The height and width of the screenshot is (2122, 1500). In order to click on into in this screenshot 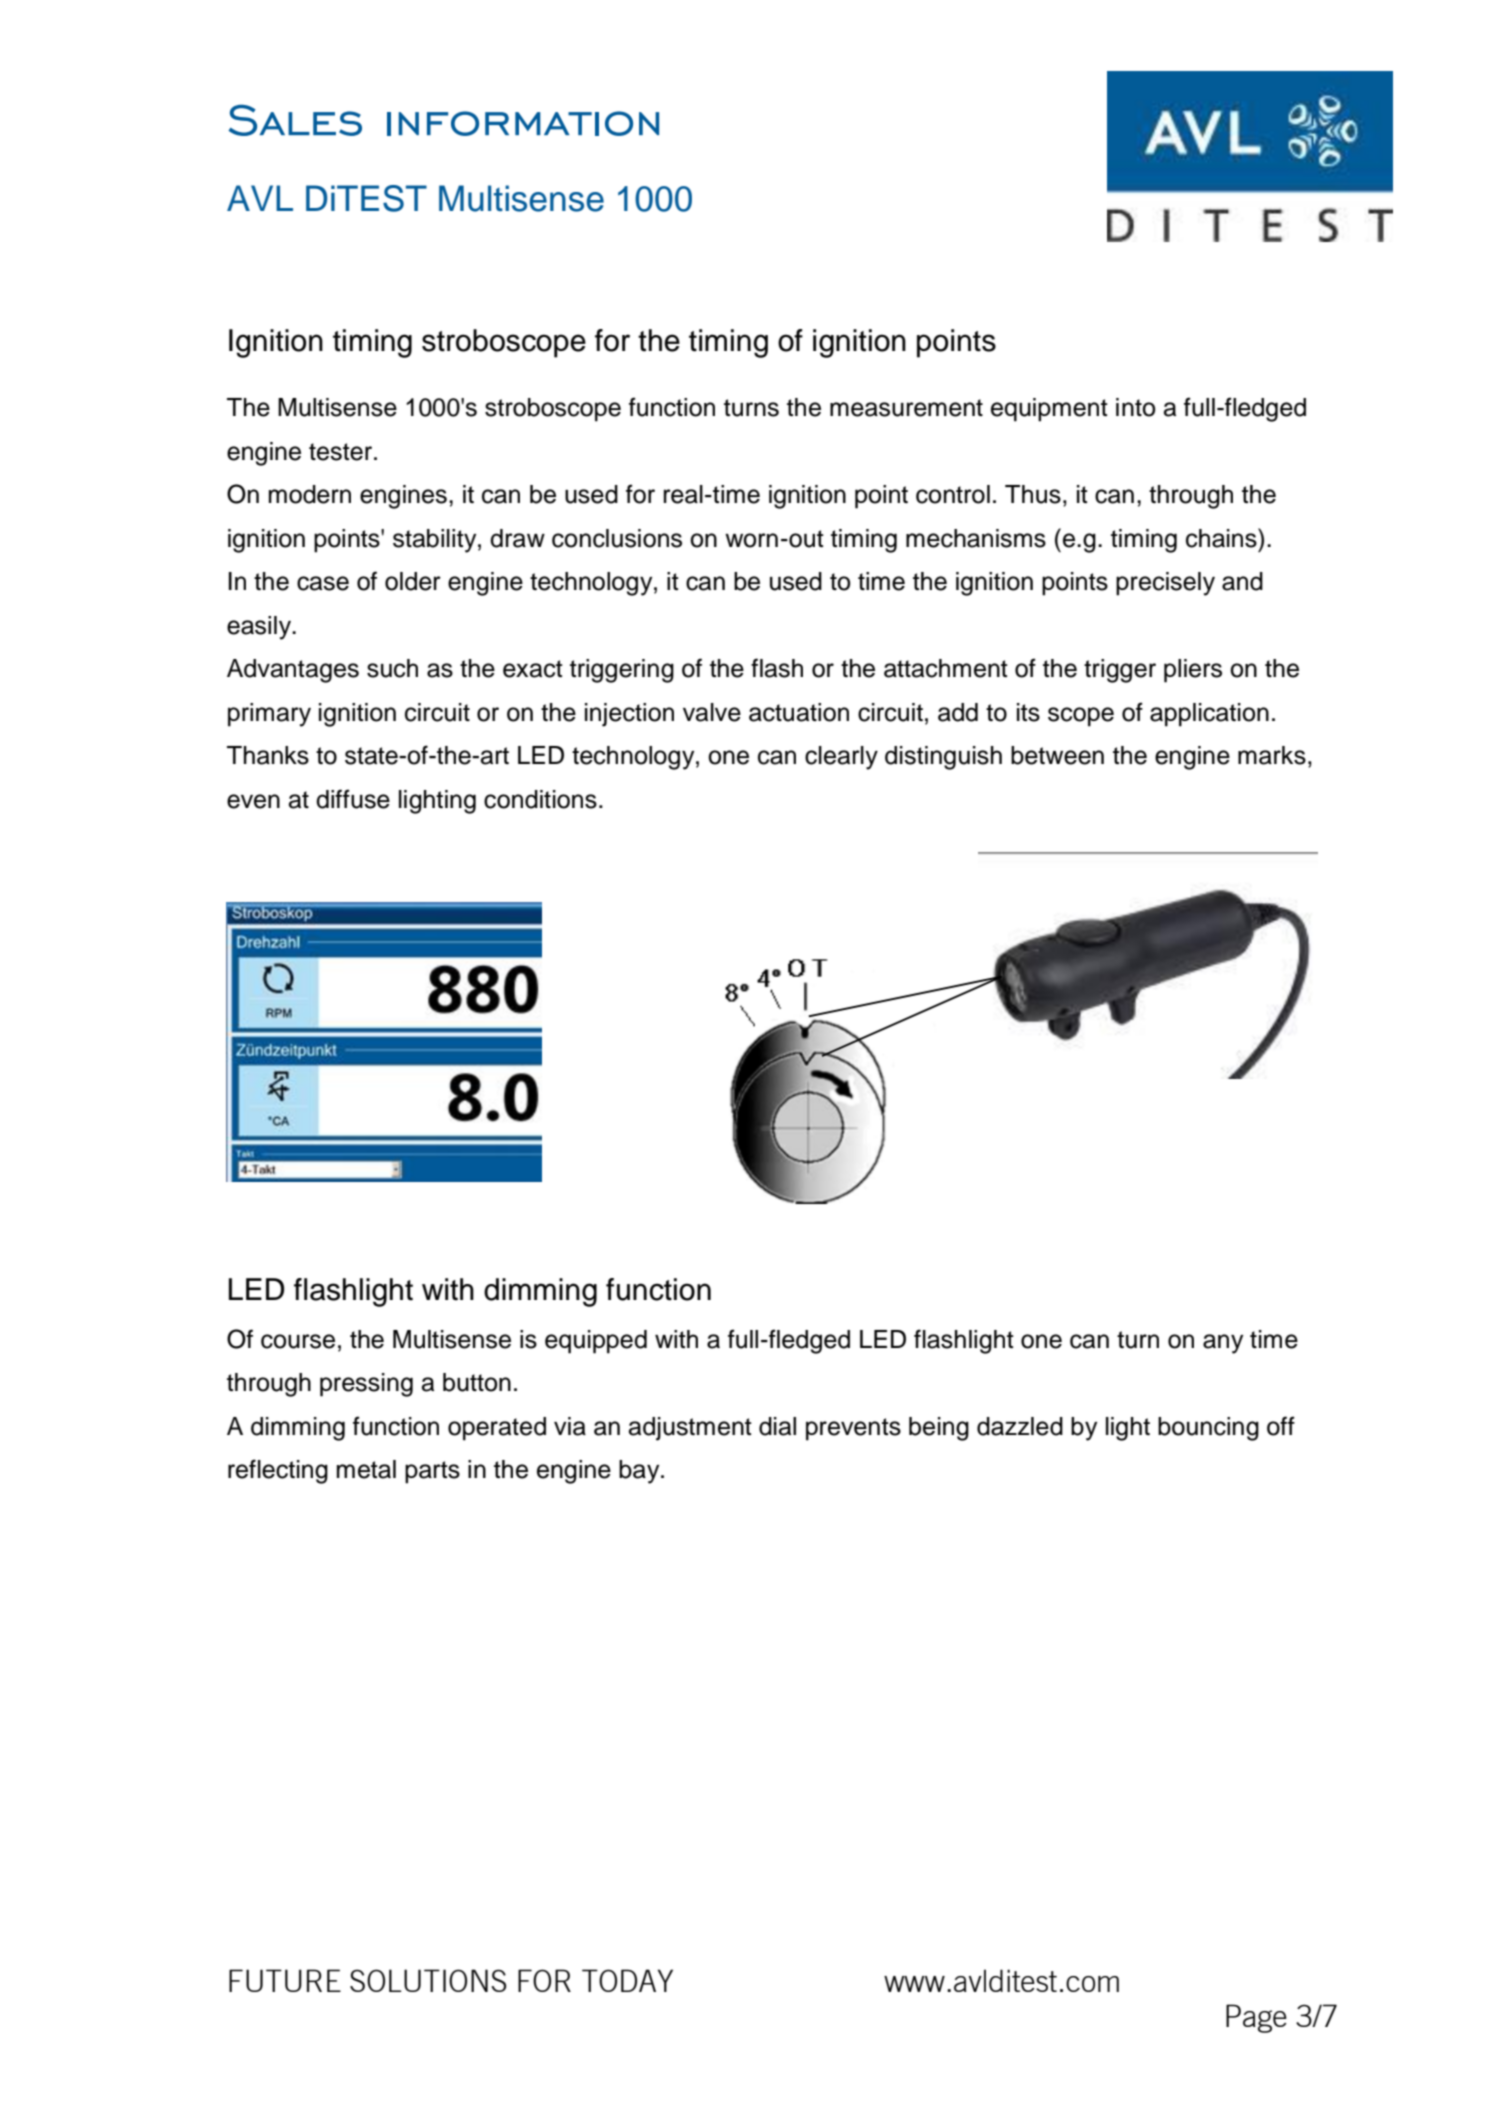, I will do `click(1135, 407)`.
